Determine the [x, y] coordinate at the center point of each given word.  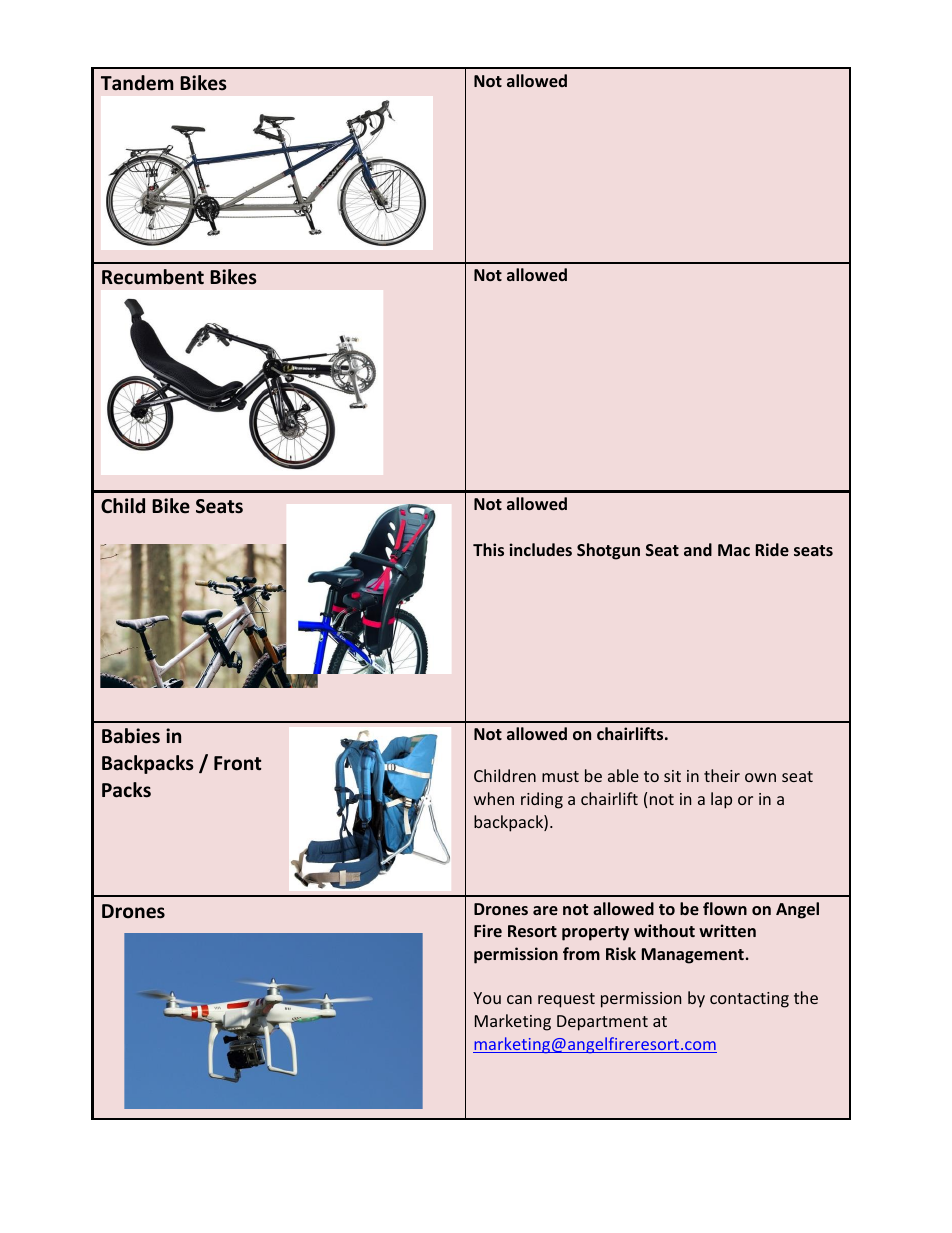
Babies [131, 736]
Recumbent [153, 277]
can [519, 999]
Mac [734, 550]
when [494, 798]
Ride [772, 549]
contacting [749, 1000]
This [488, 549]
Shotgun [608, 551]
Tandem [137, 83]
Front [237, 763]
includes [541, 549]
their [722, 775]
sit [672, 776]
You [487, 998]
